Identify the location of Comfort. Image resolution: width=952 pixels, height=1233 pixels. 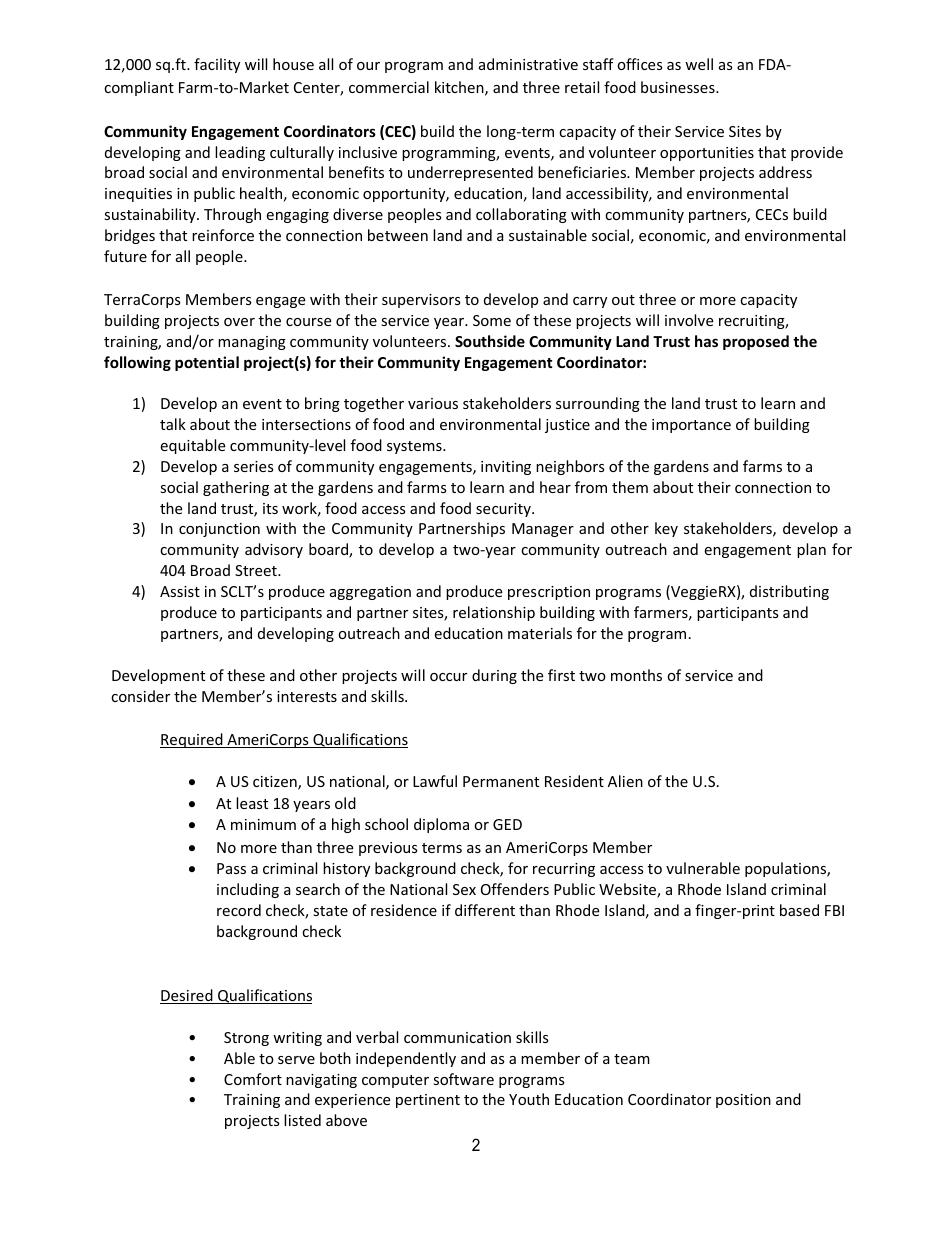
(253, 1079).
